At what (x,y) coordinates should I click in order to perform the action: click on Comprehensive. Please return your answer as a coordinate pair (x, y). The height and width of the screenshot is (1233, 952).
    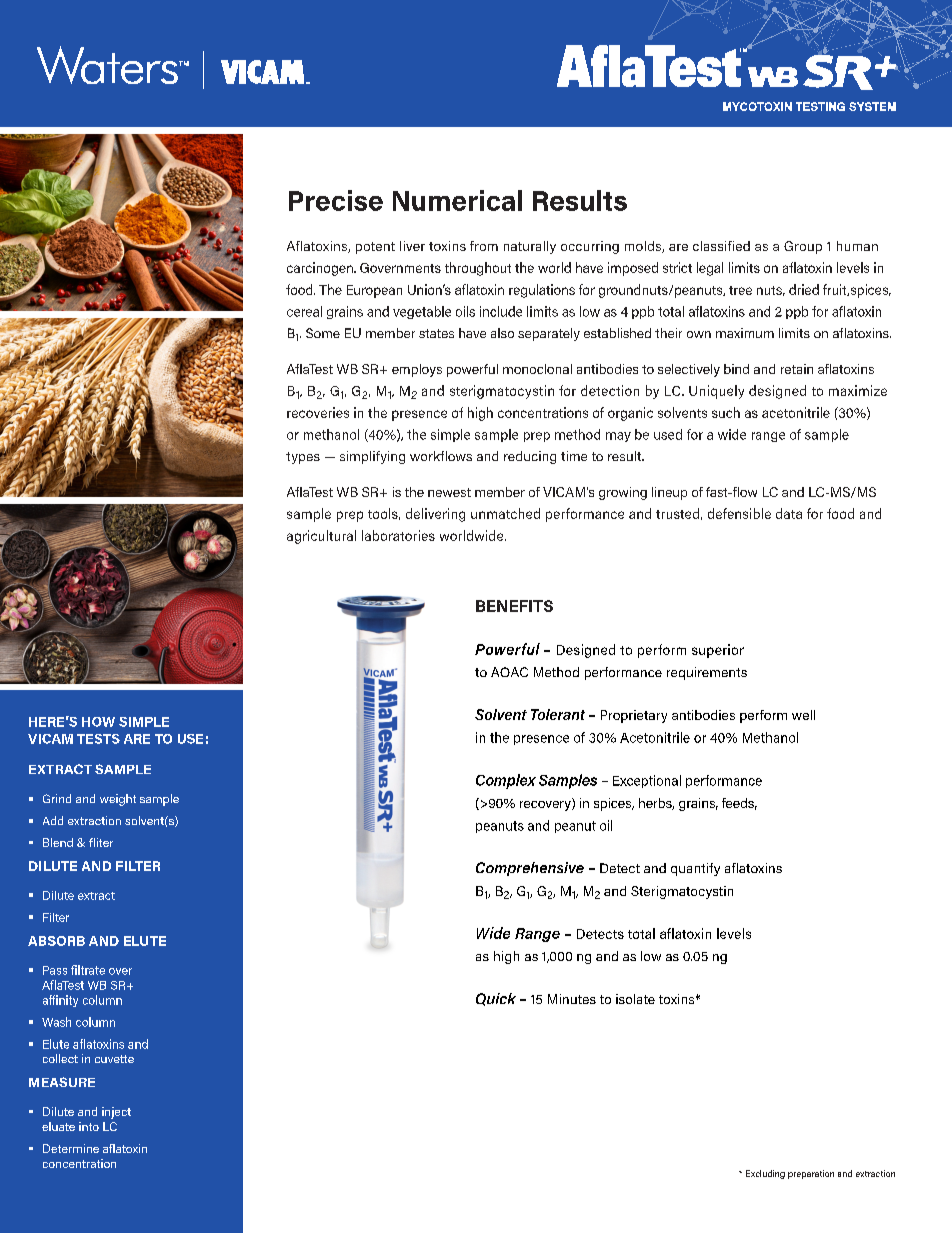
    Looking at the image, I should click on (530, 869).
